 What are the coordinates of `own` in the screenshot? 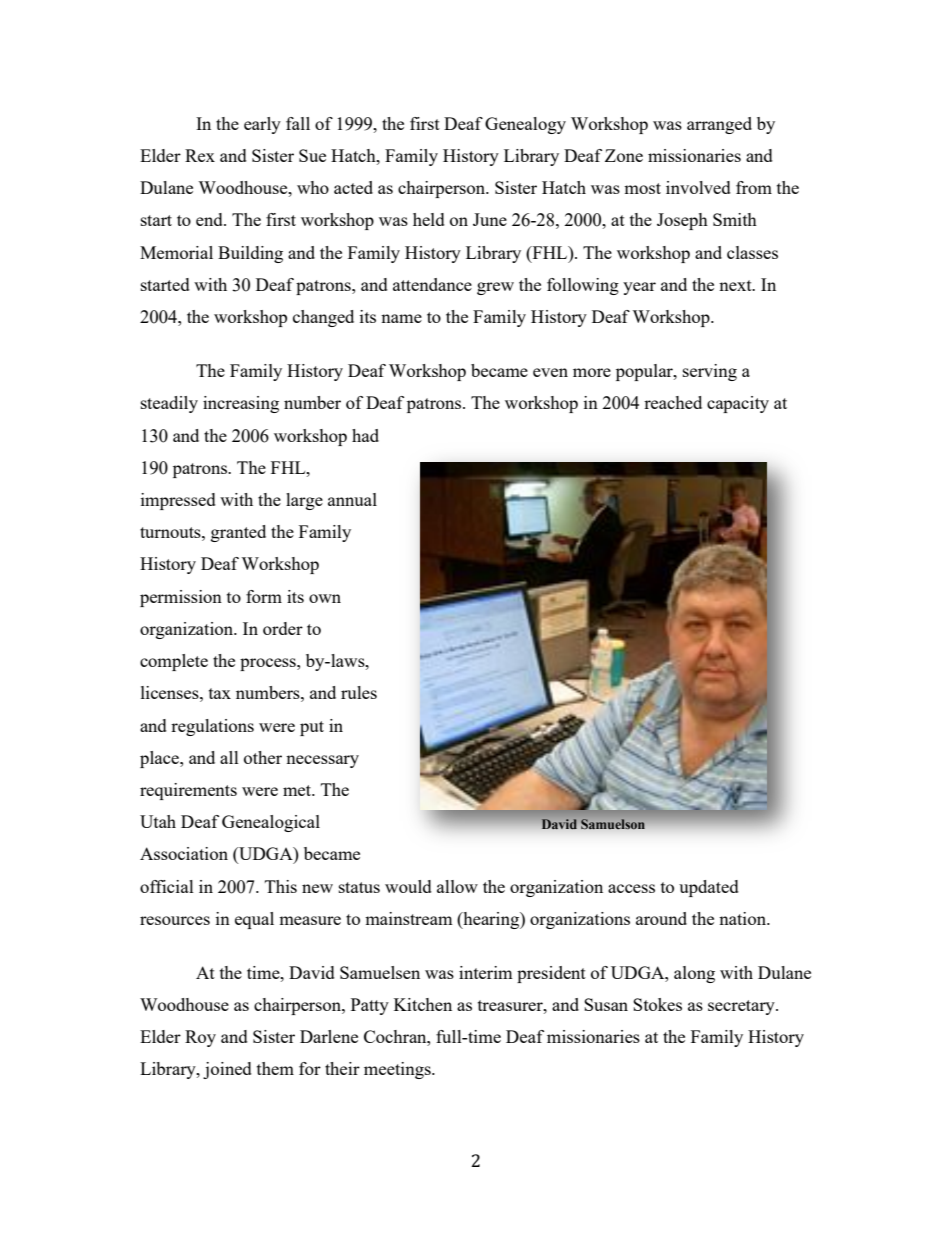 It's located at (325, 598).
